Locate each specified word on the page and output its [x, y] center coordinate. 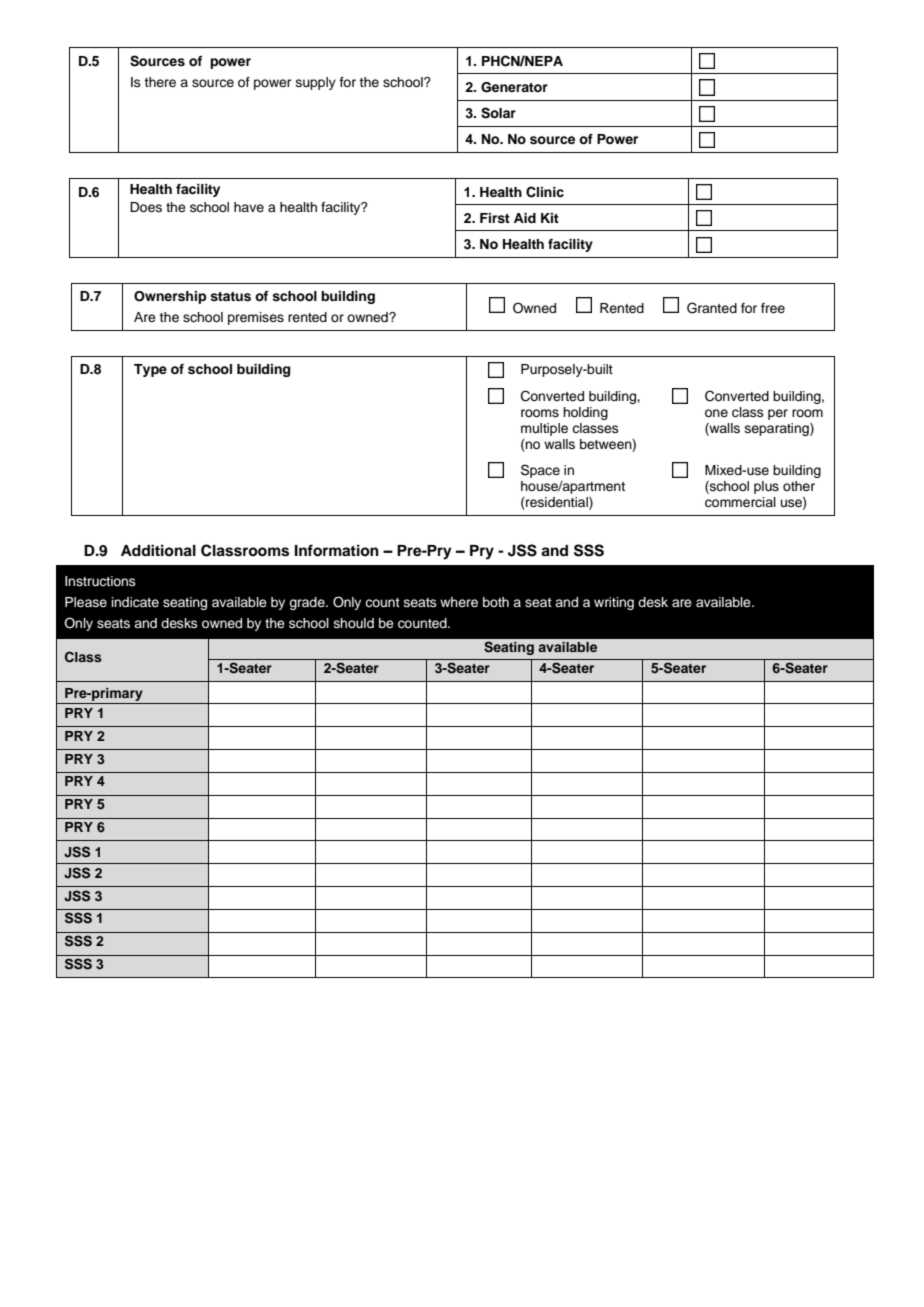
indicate [135, 602]
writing [614, 603]
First [495, 218]
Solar [498, 113]
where [459, 602]
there [160, 82]
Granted [712, 308]
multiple [544, 429]
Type [150, 370]
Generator [514, 87]
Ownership [170, 297]
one [716, 413]
